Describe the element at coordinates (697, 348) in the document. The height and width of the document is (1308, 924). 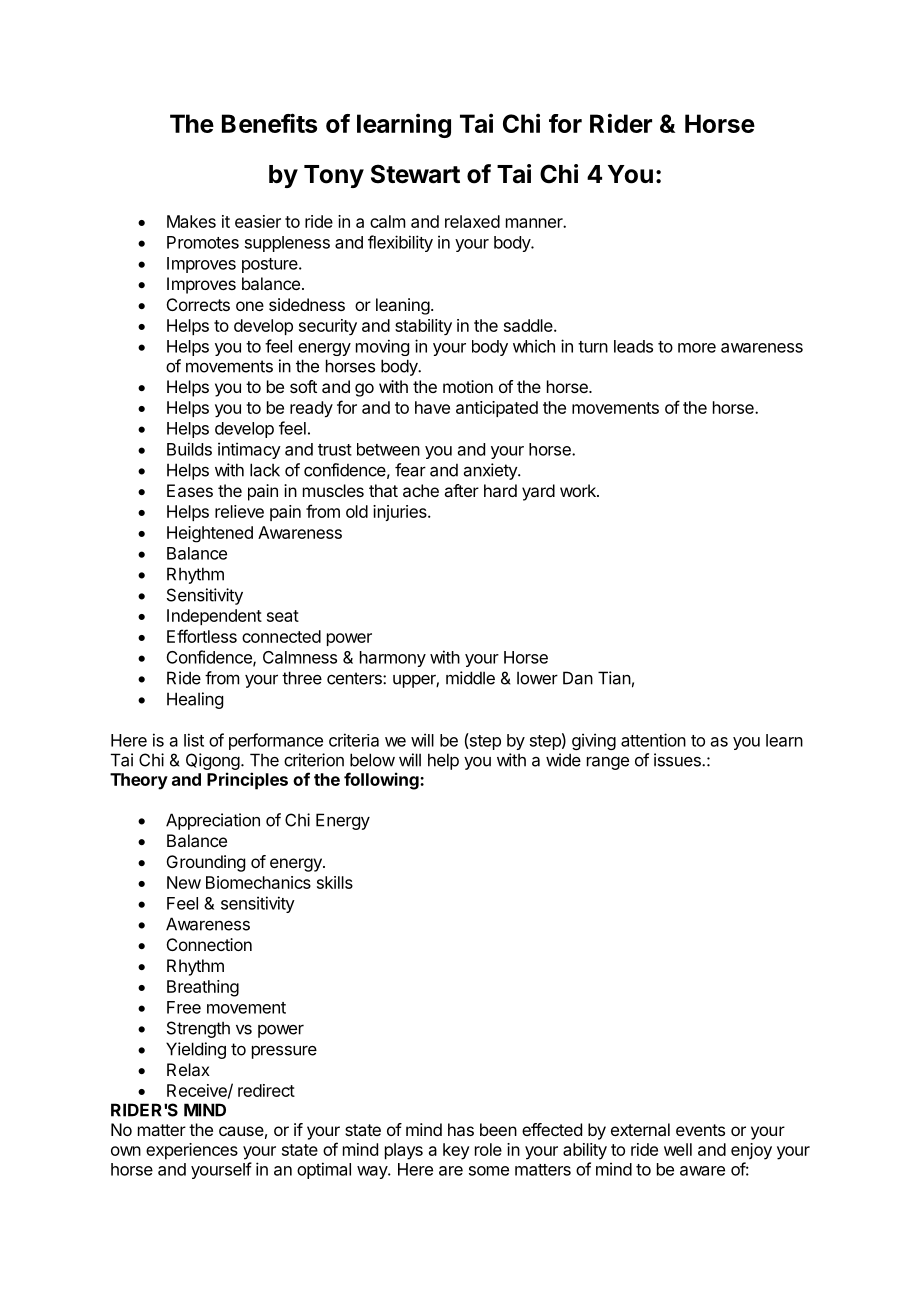
I see `more` at that location.
